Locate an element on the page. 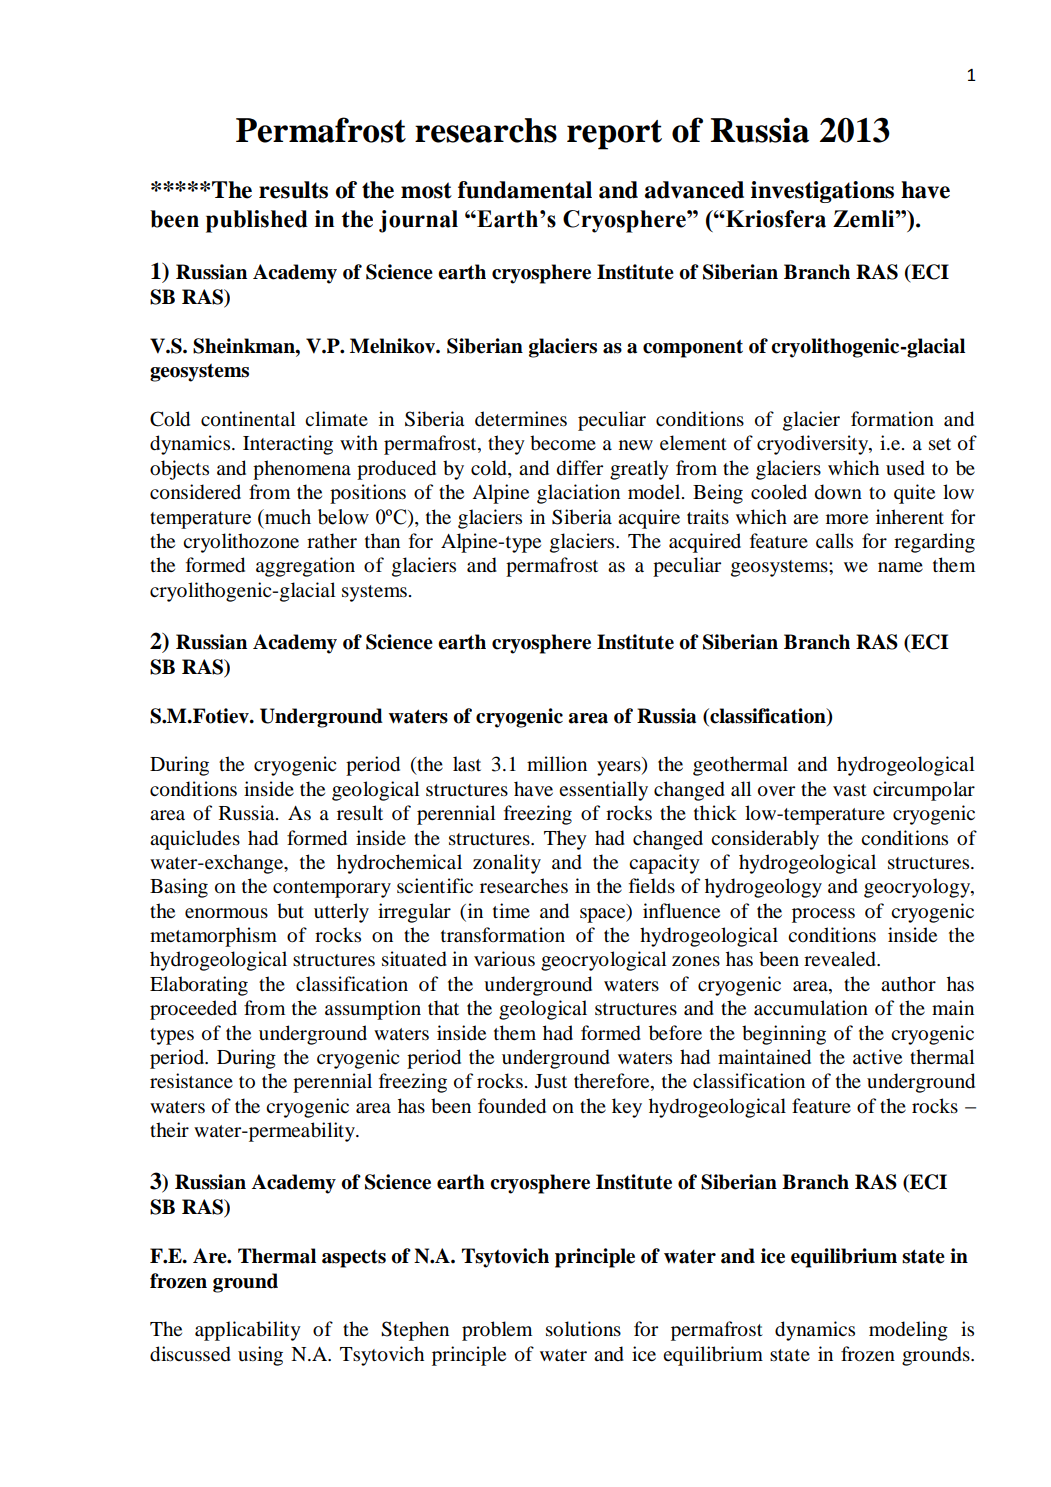 This image has width=1051, height=1487. contemporary is located at coordinates (332, 889).
